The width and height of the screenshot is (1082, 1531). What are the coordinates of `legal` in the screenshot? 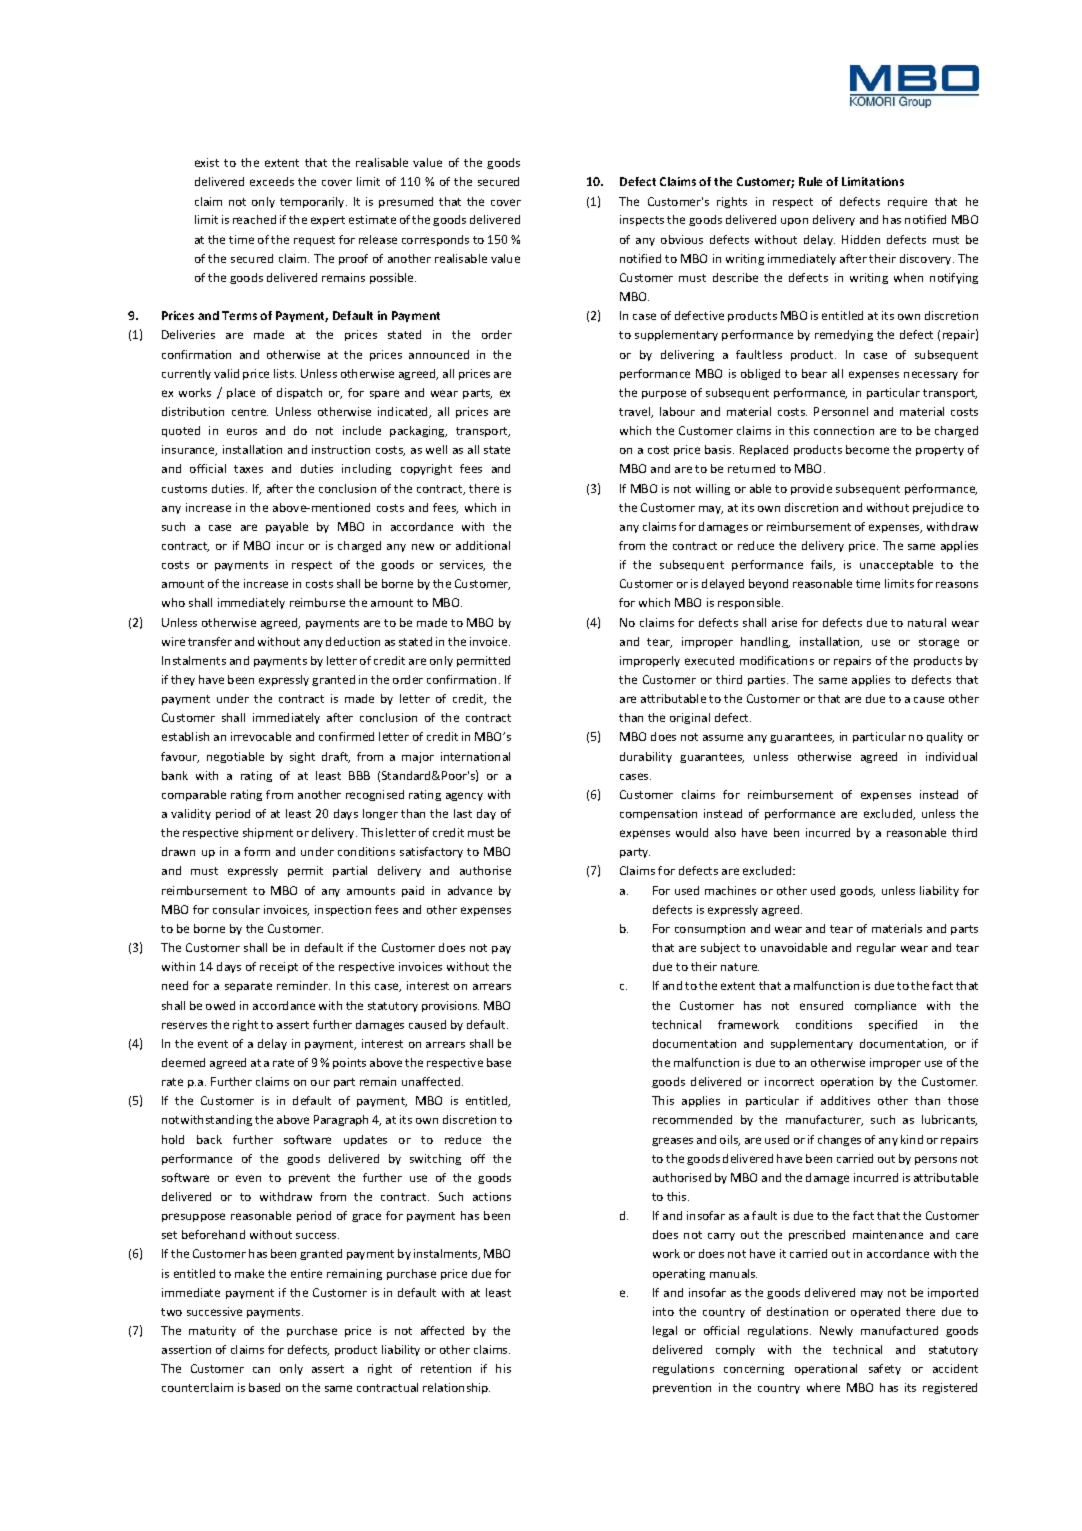 It's located at (665, 1331).
